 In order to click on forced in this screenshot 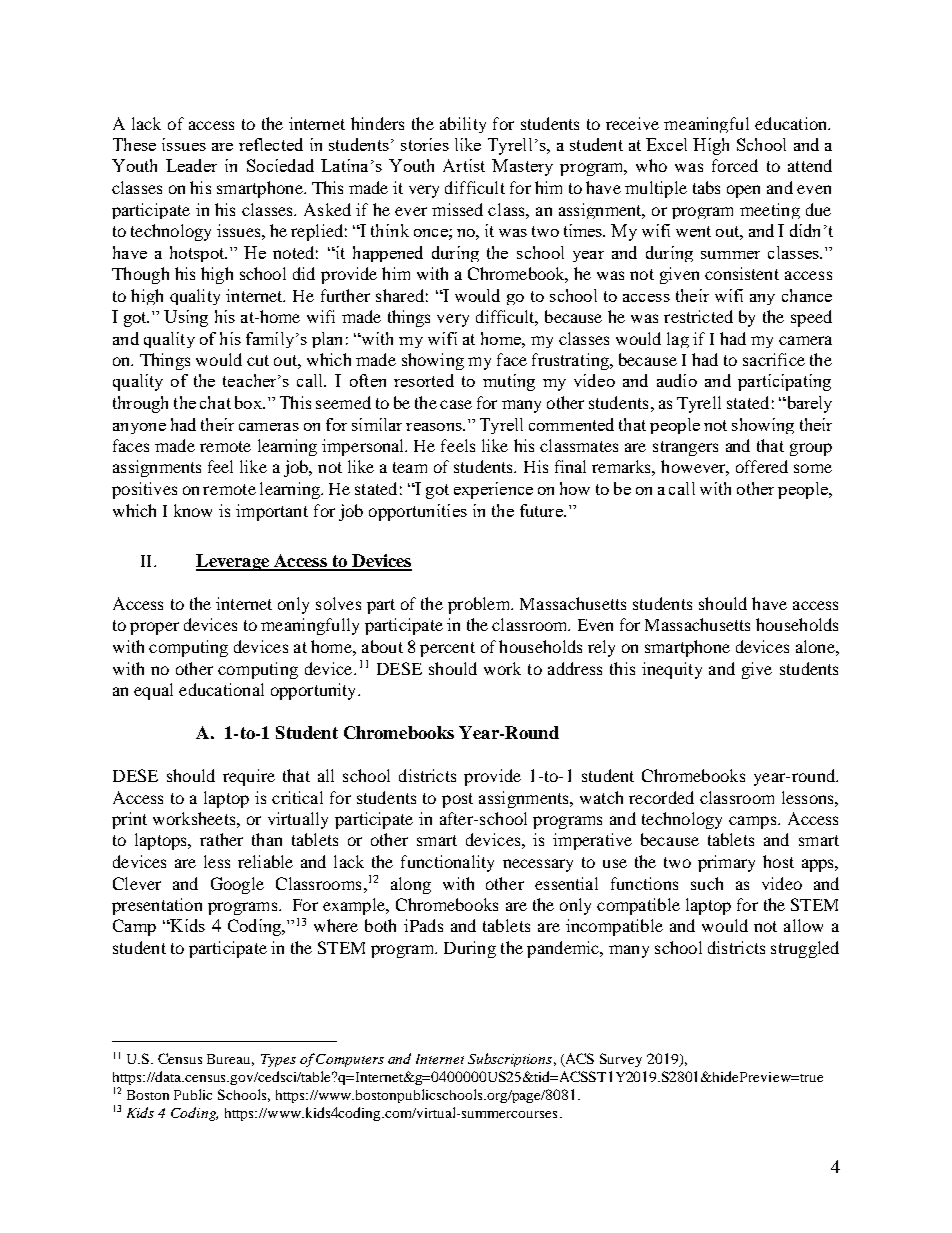, I will do `click(735, 165)`.
